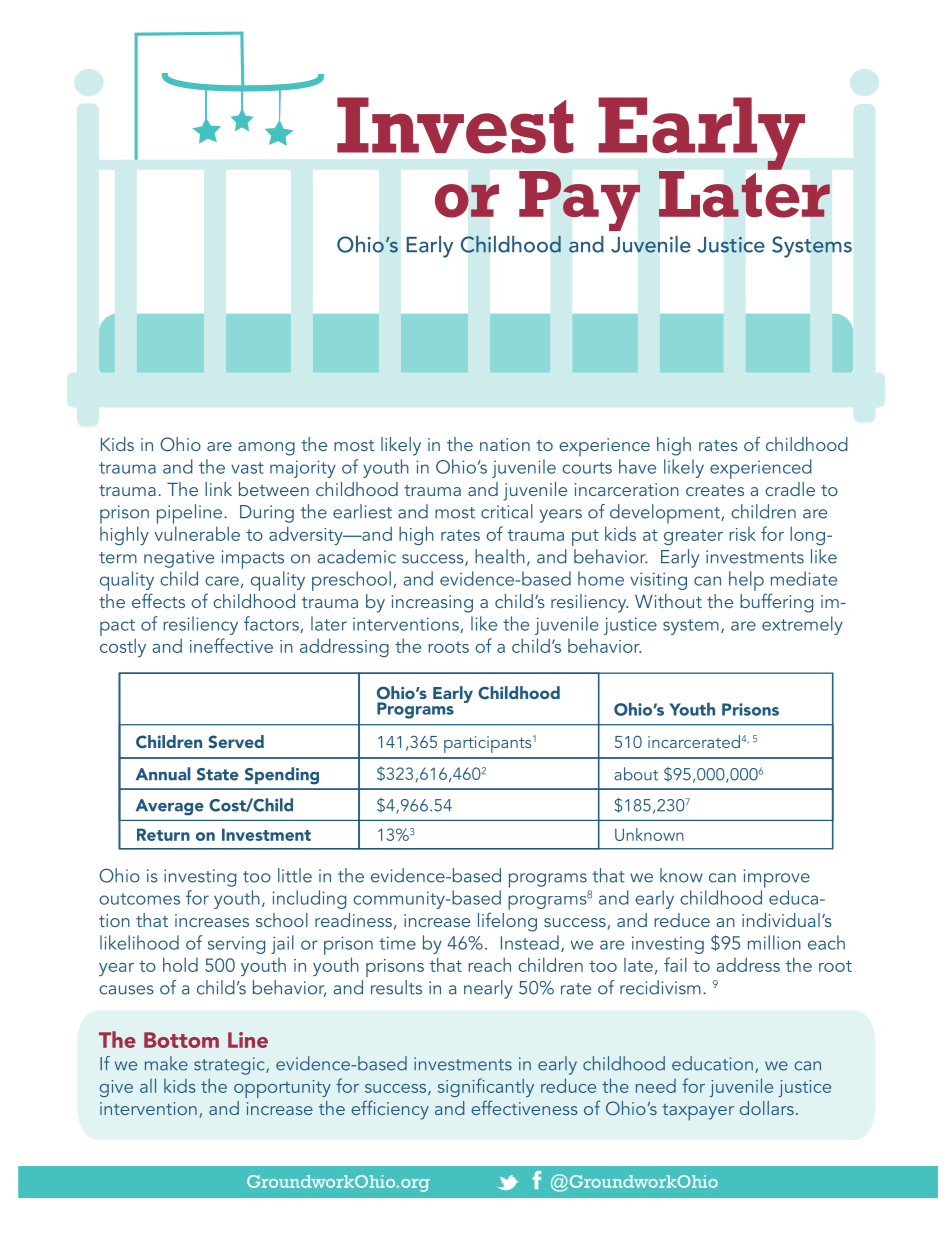 The width and height of the image is (952, 1233). I want to click on about, so click(636, 774).
